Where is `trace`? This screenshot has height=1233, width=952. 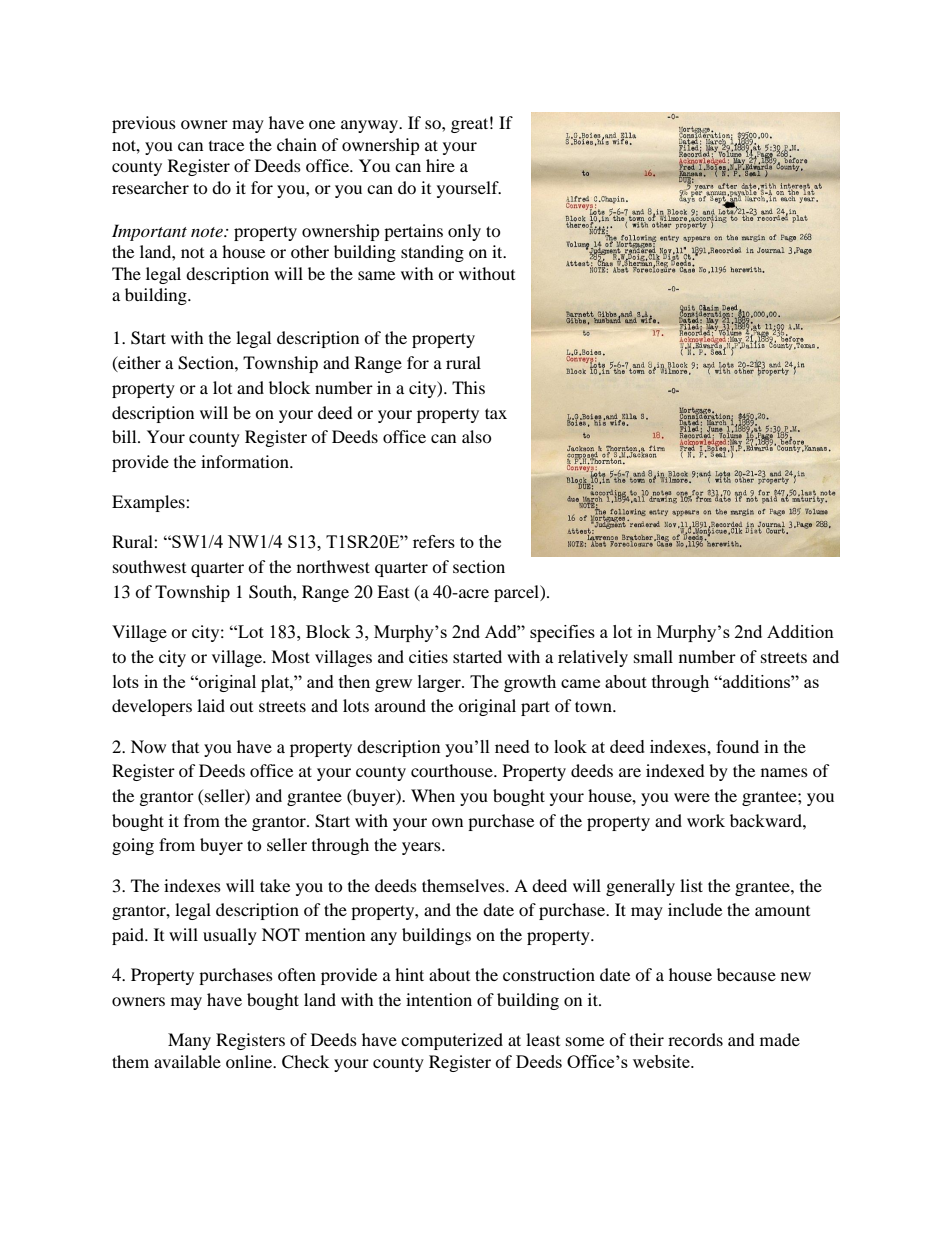 trace is located at coordinates (226, 146).
